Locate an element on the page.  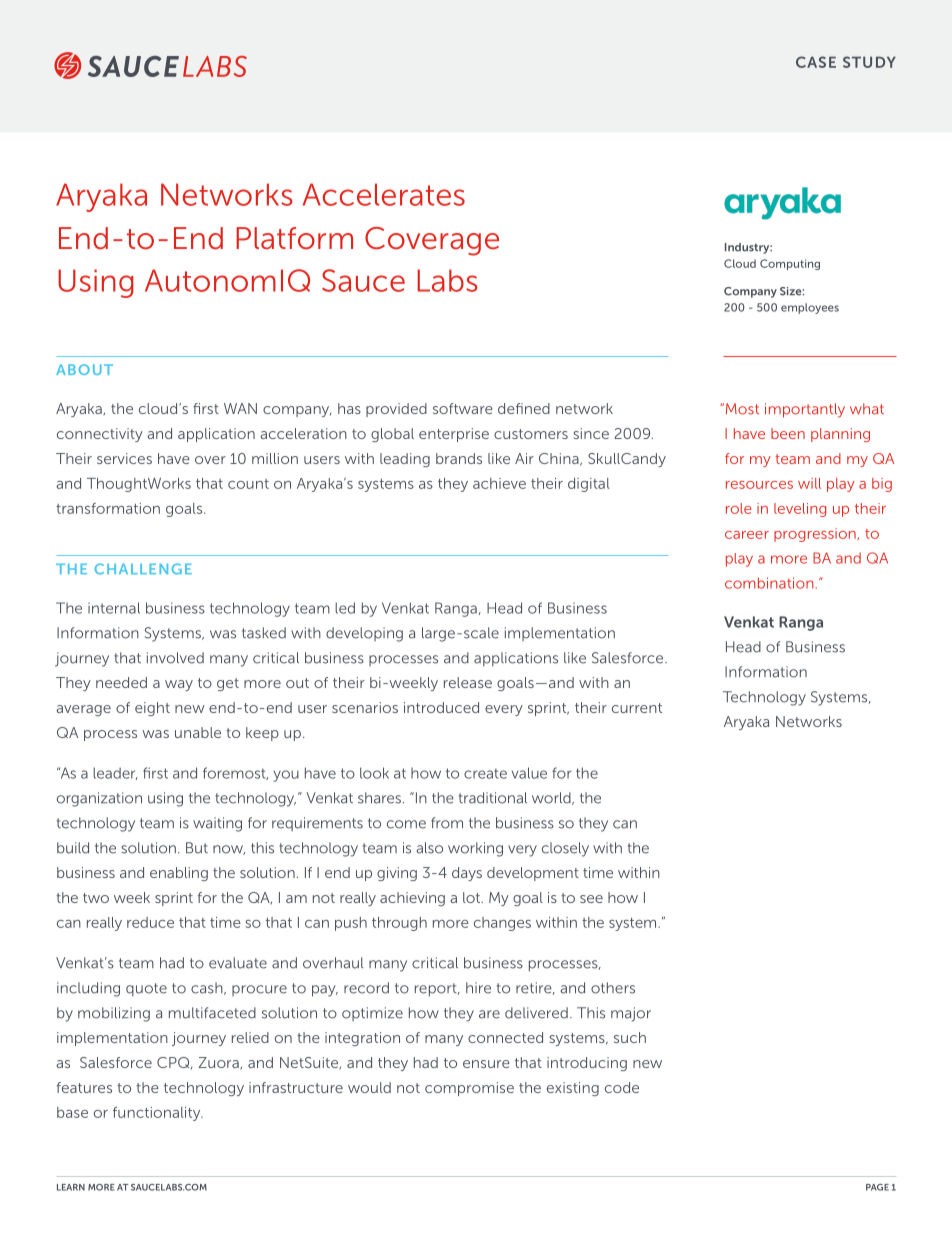
release is located at coordinates (468, 682).
